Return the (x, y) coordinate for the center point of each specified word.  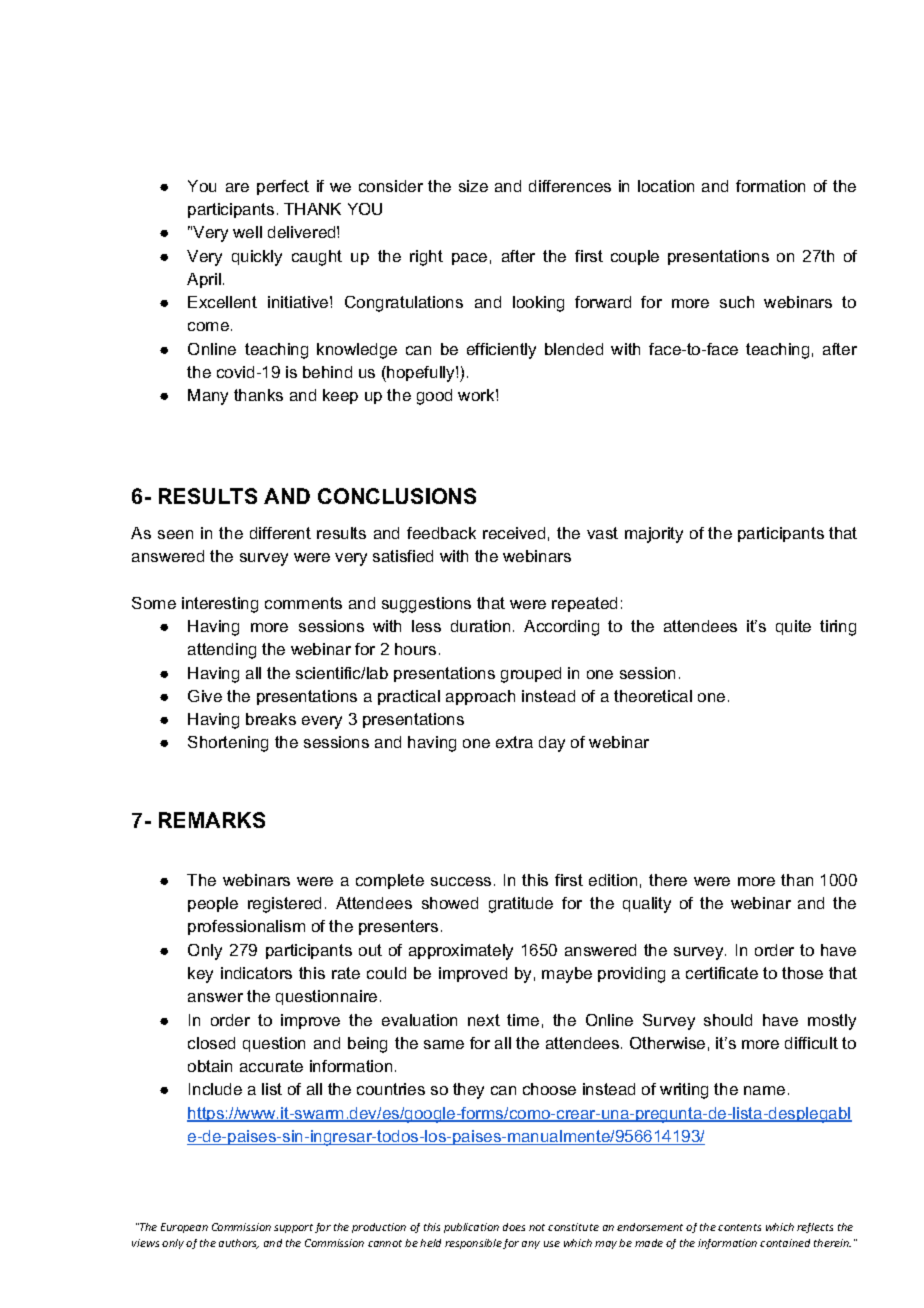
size (473, 186)
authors (239, 1244)
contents (739, 1227)
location (666, 186)
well (247, 232)
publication (471, 1228)
